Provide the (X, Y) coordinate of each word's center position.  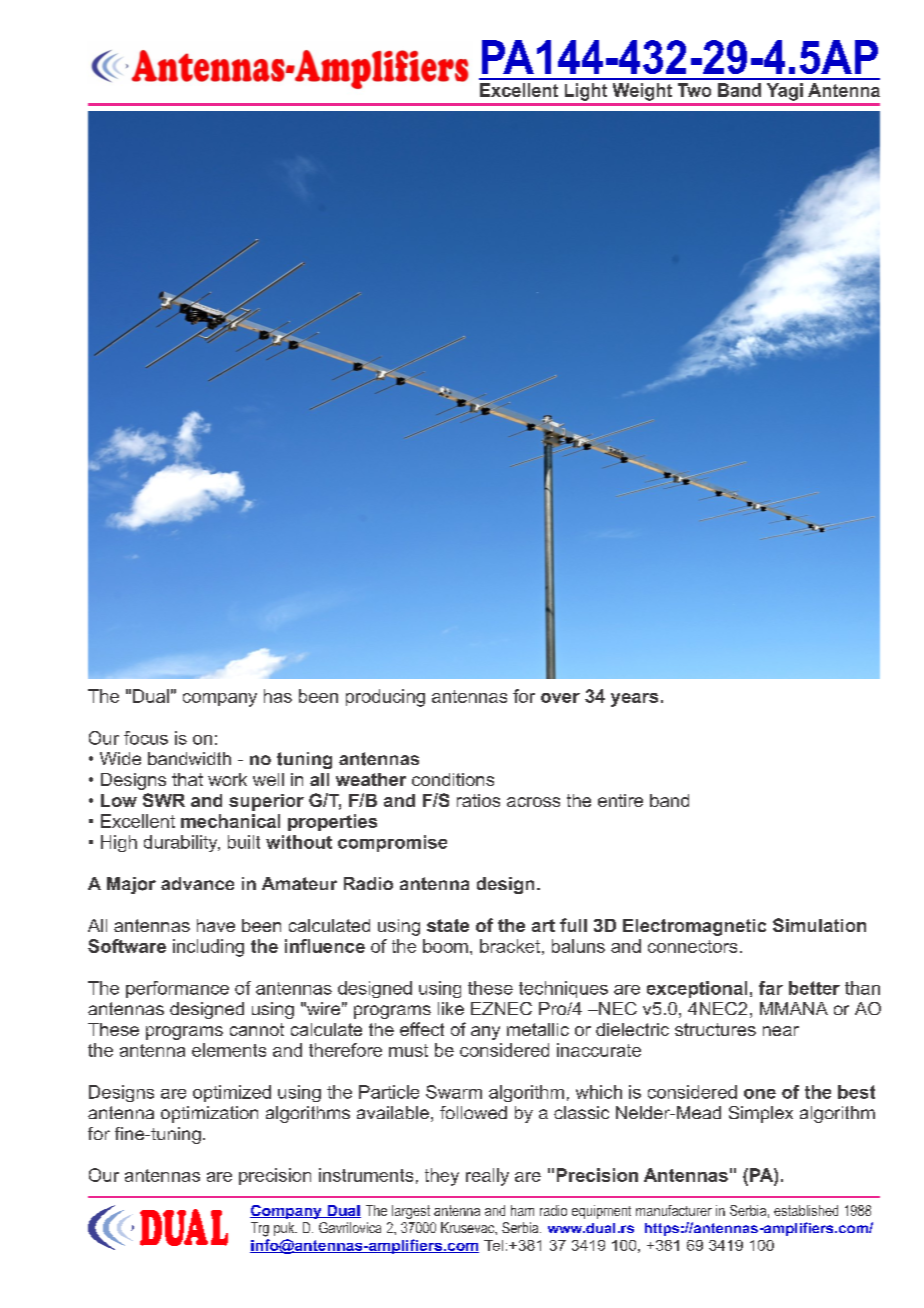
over (560, 698)
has (278, 696)
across (533, 802)
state (448, 925)
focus (146, 738)
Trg (260, 1229)
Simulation (819, 925)
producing (385, 698)
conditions (453, 779)
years (634, 700)
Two (694, 90)
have (216, 925)
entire (620, 800)
